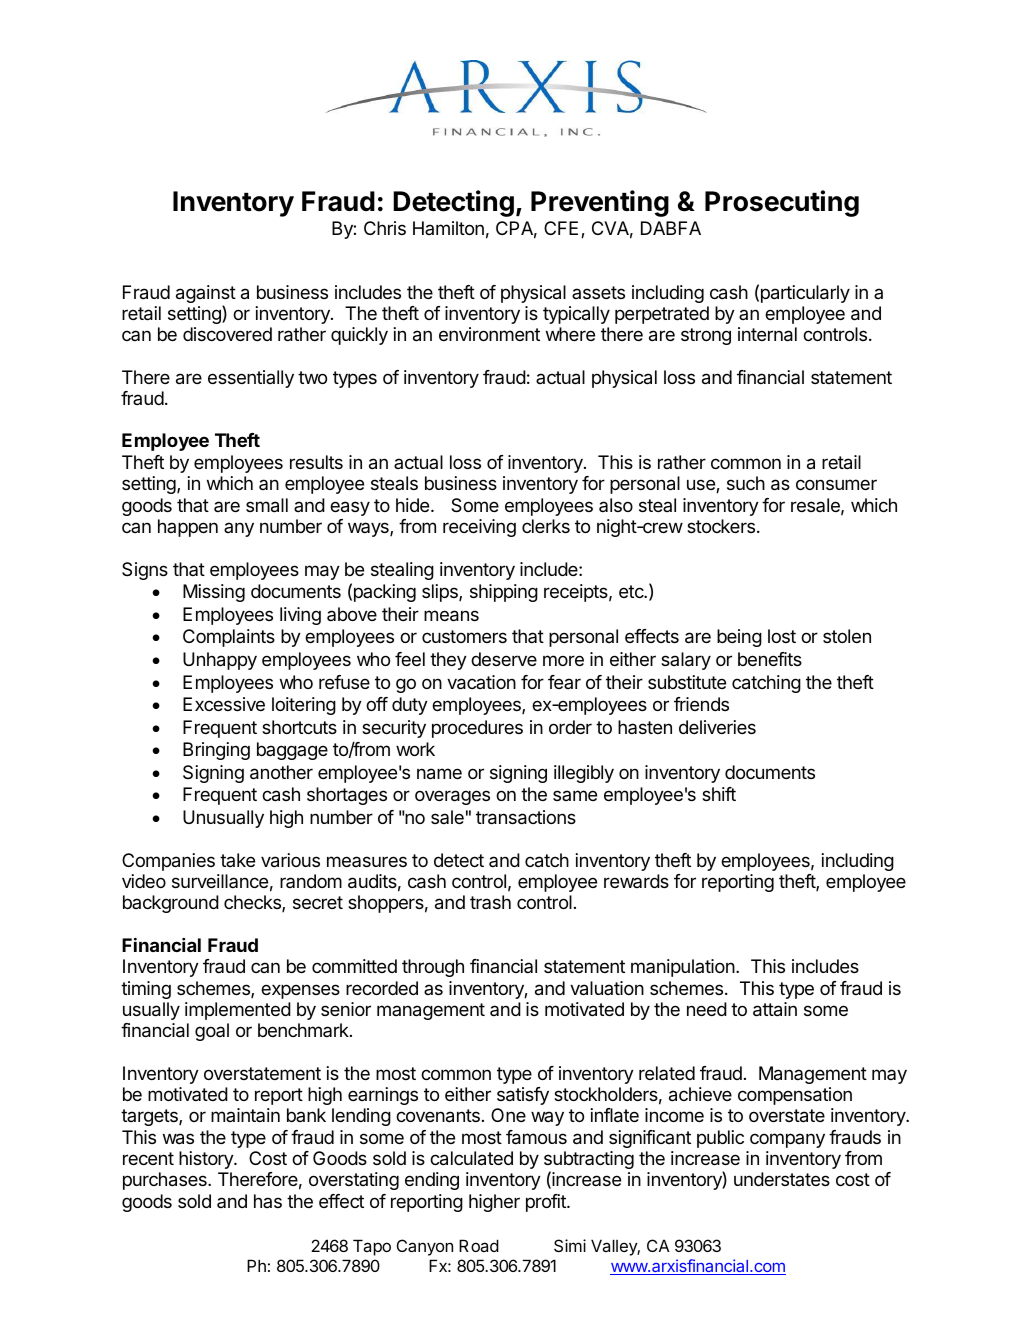 The width and height of the screenshot is (1032, 1335). What do you see at coordinates (207, 1160) in the screenshot?
I see `history` at bounding box center [207, 1160].
